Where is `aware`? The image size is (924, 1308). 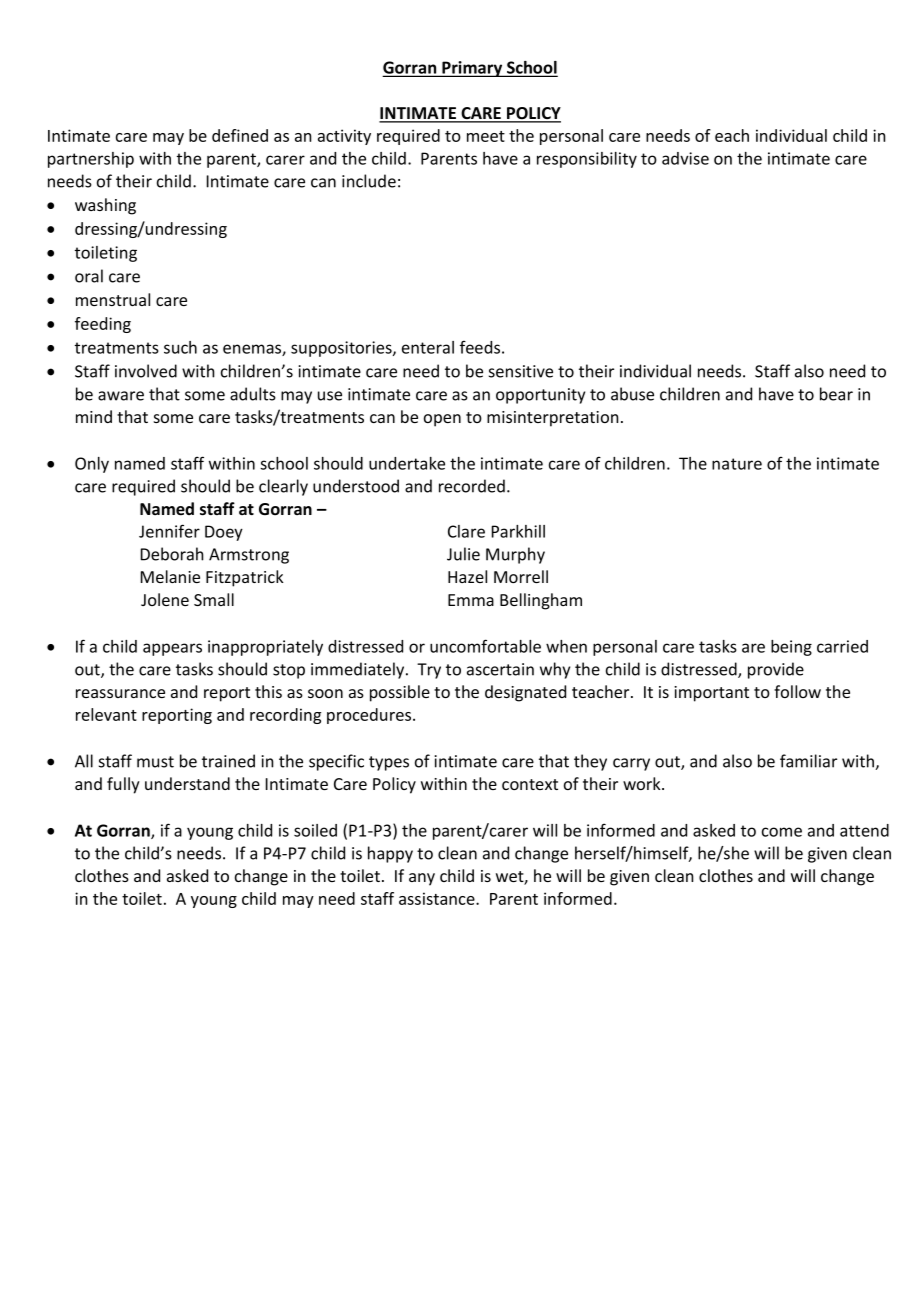 aware is located at coordinates (121, 396).
